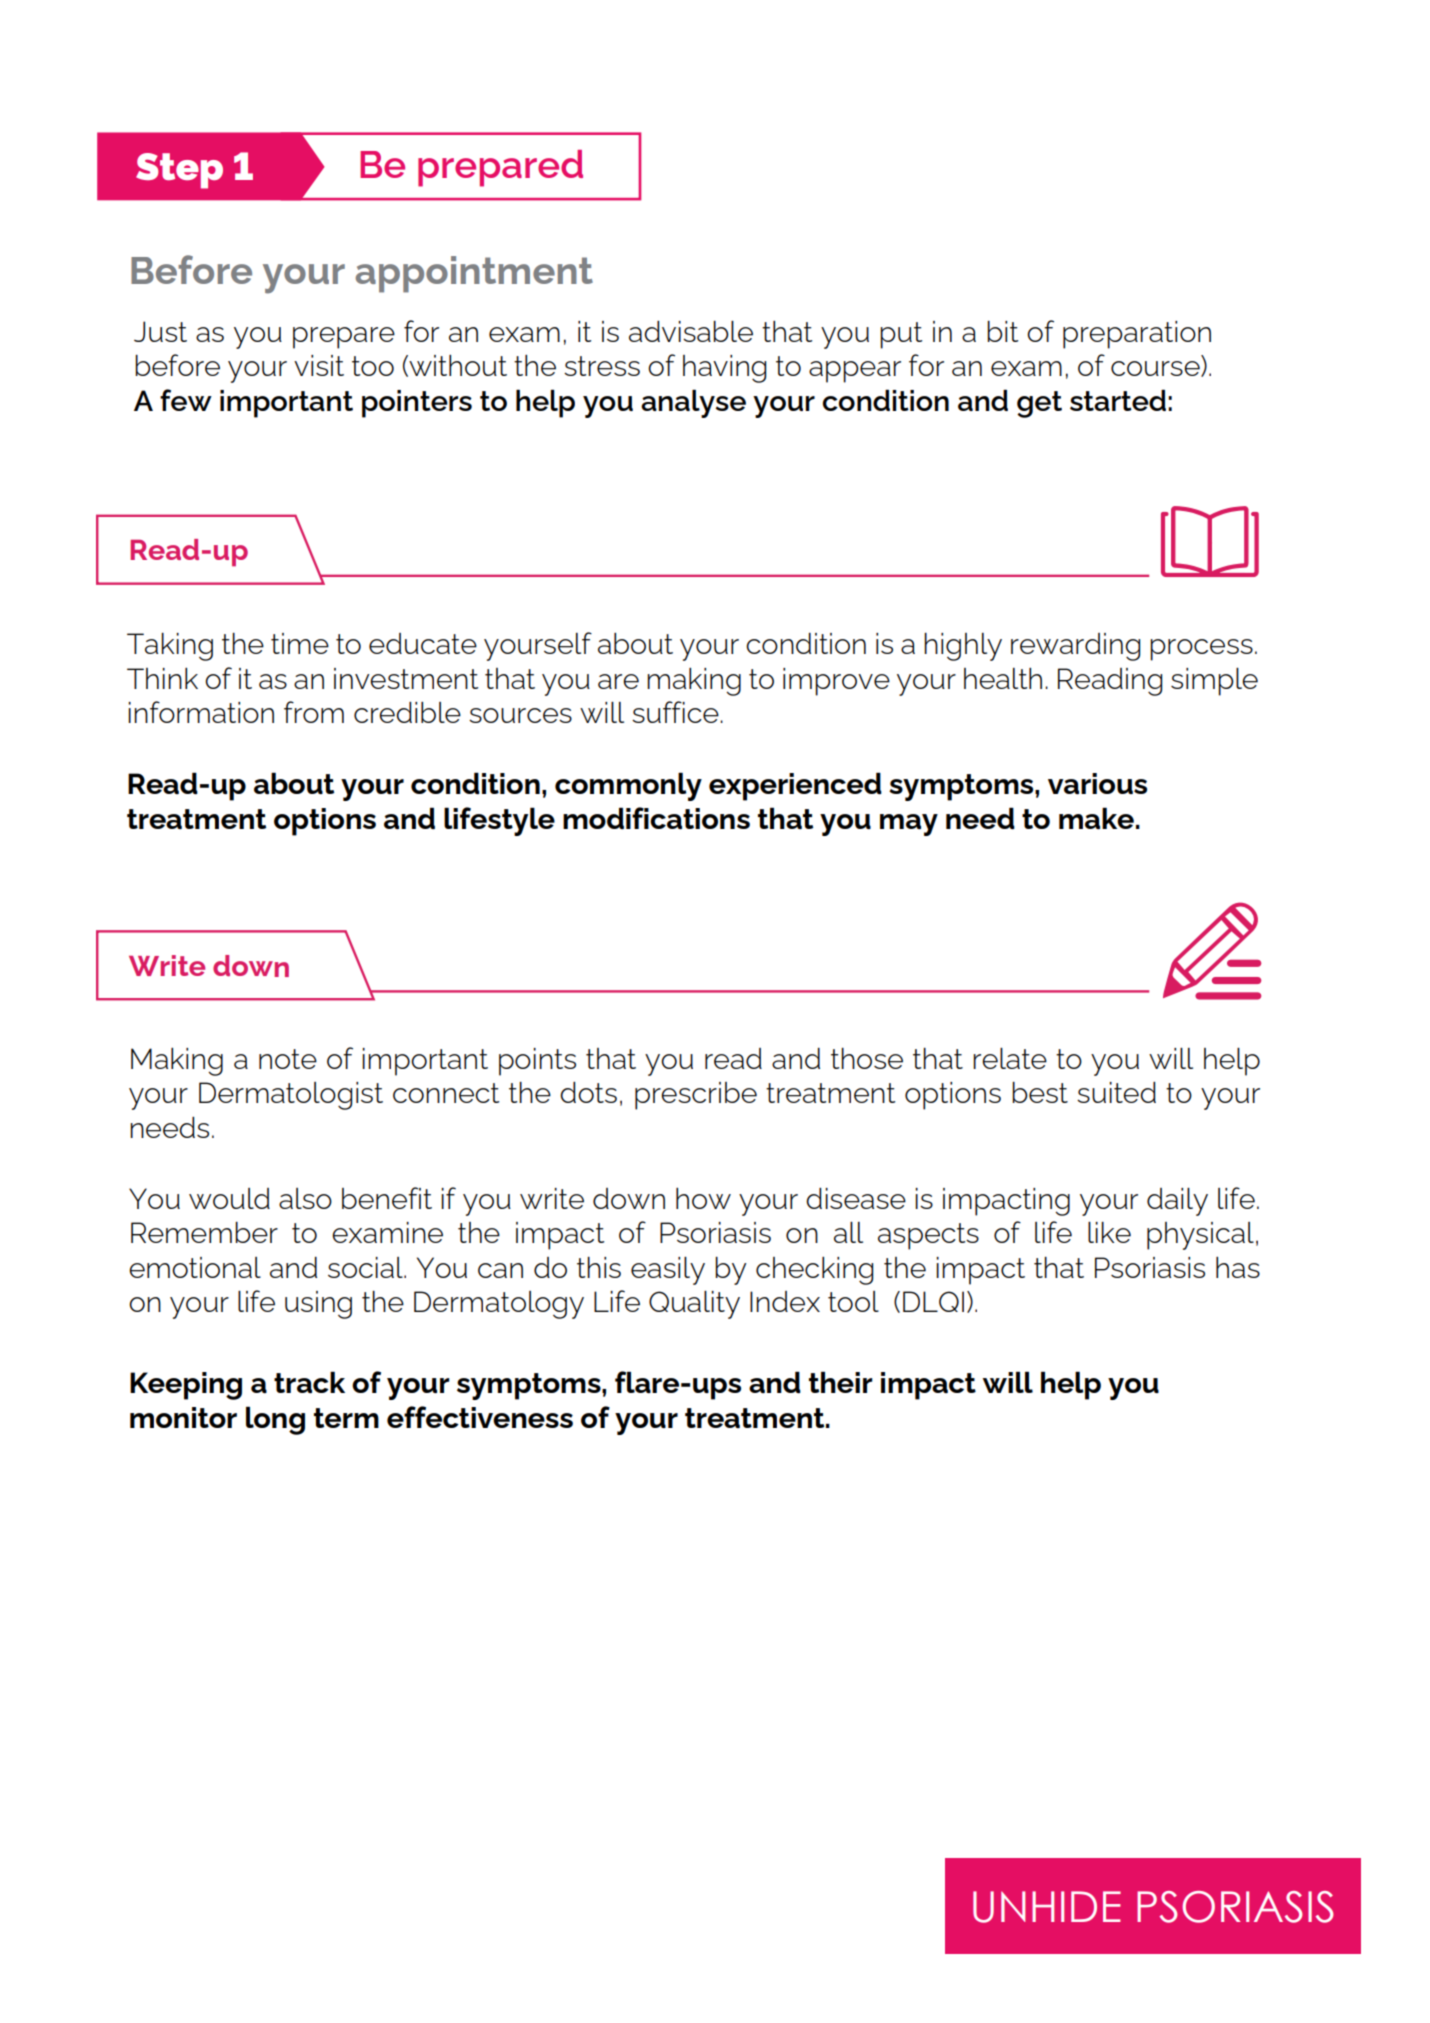 This screenshot has width=1430, height=2023. Describe the element at coordinates (1116, 1092) in the screenshot. I see `suited` at that location.
